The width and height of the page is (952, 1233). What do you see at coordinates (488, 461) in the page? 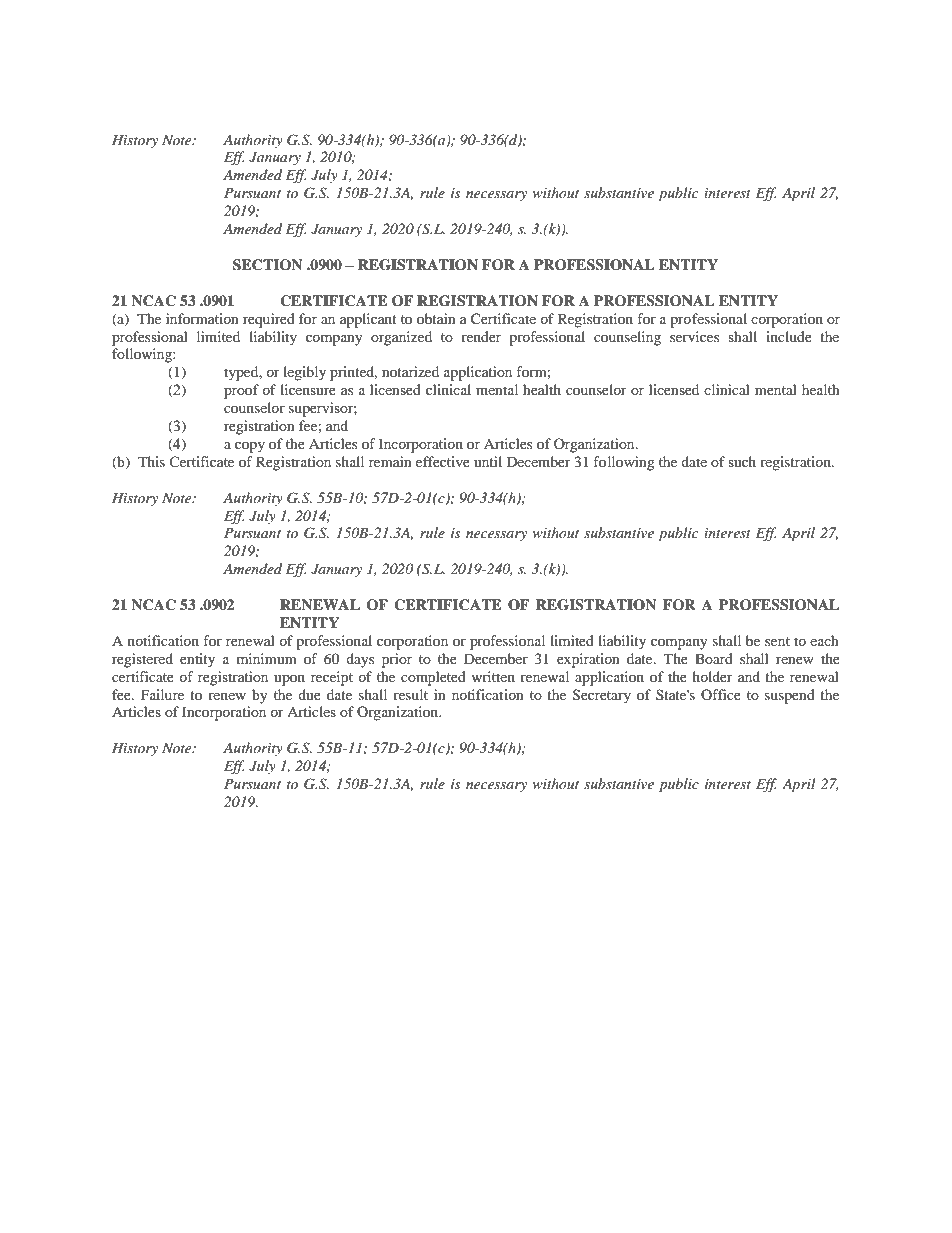
I see `until` at bounding box center [488, 461].
